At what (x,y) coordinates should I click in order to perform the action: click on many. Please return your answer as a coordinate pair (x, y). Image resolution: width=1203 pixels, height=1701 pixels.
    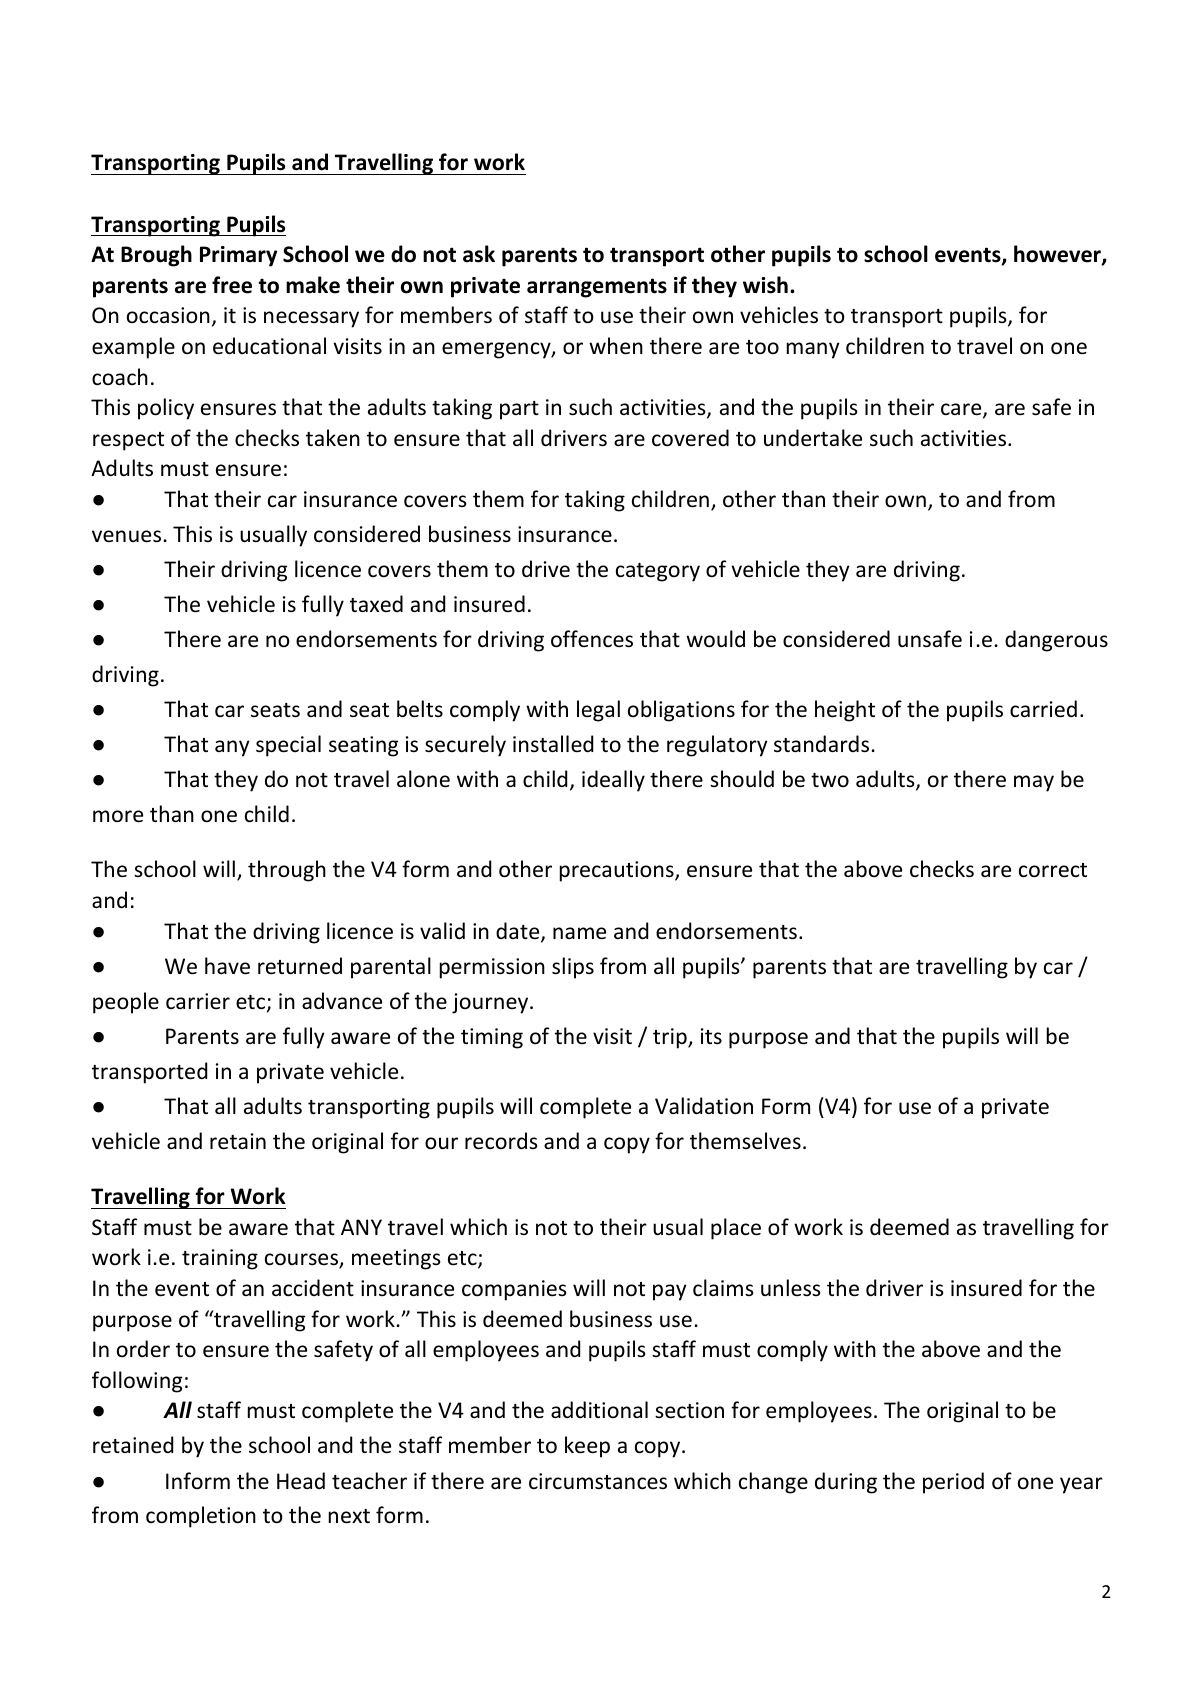
    Looking at the image, I should click on (813, 350).
